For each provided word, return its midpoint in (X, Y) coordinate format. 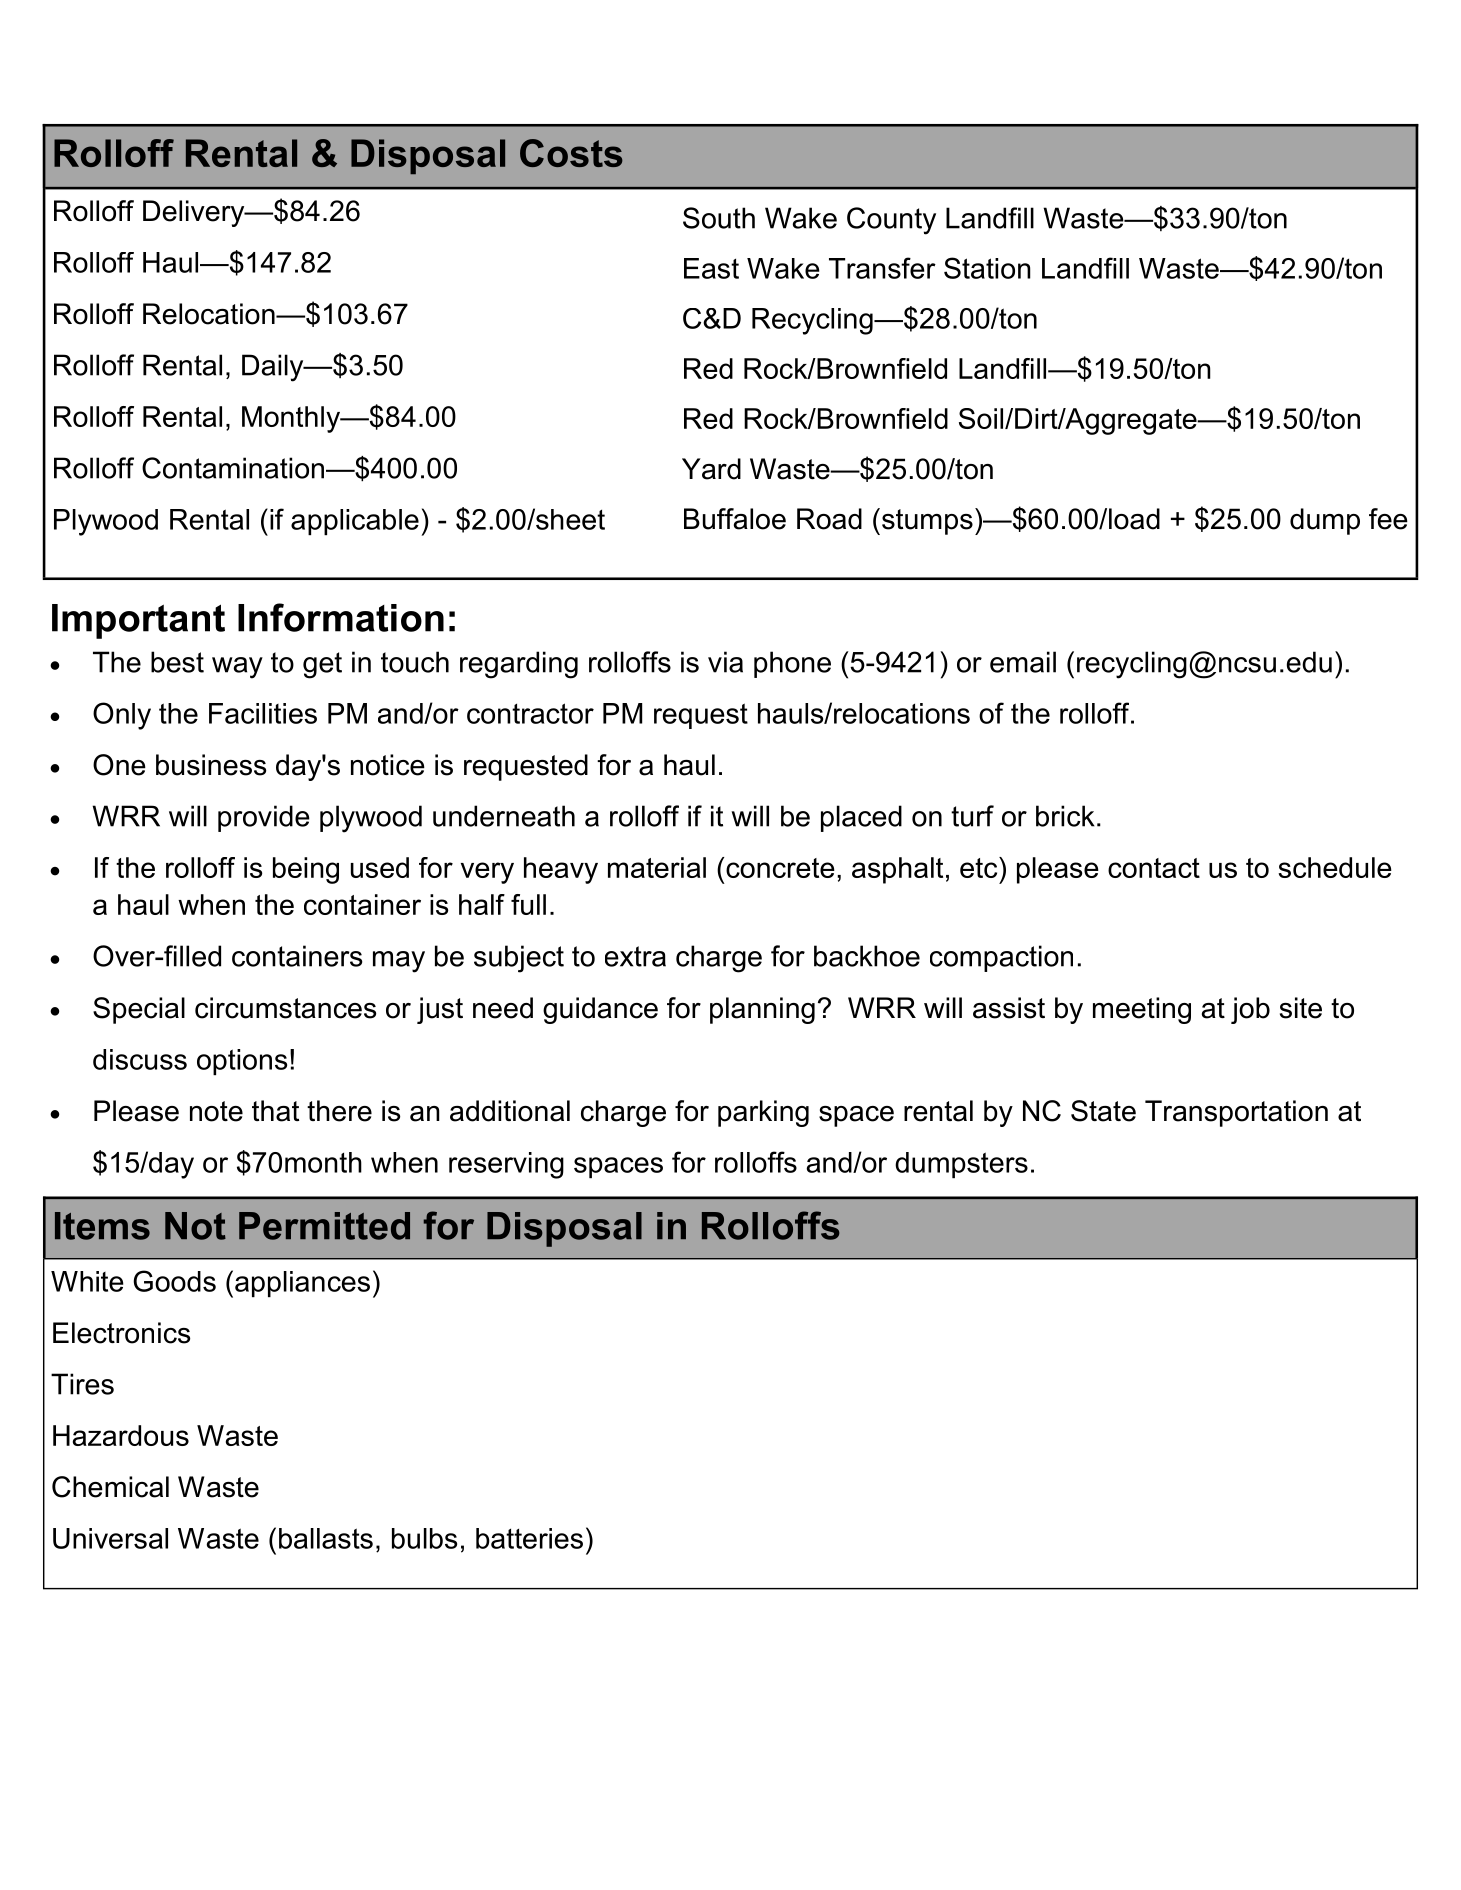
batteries (529, 1538)
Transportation (1236, 1113)
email (1023, 662)
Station (987, 268)
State (1103, 1111)
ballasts (326, 1538)
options (242, 1062)
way (237, 668)
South (719, 218)
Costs (571, 153)
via (725, 662)
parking (763, 1113)
